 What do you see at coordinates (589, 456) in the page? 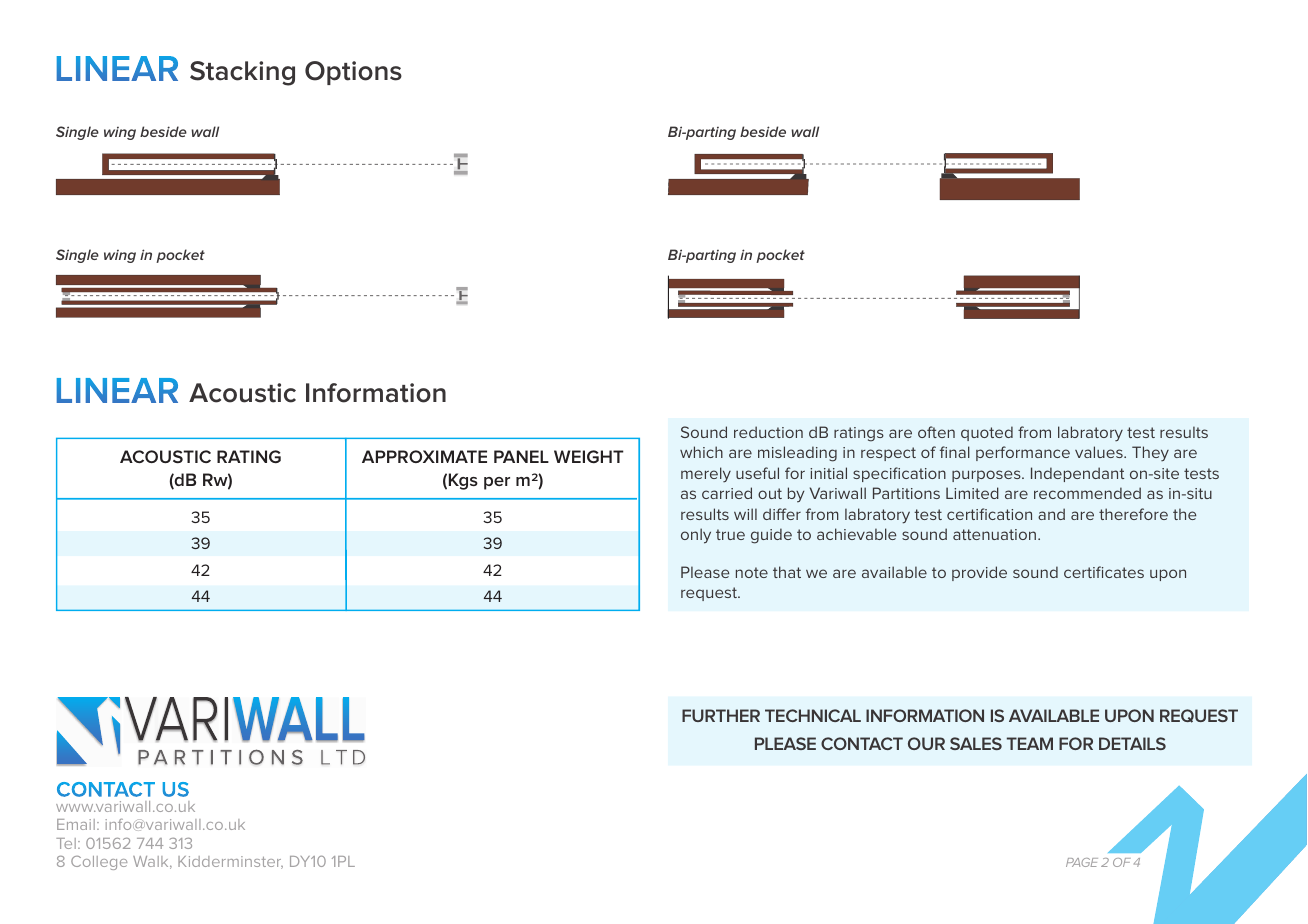
I see `WEIGHT` at bounding box center [589, 456].
